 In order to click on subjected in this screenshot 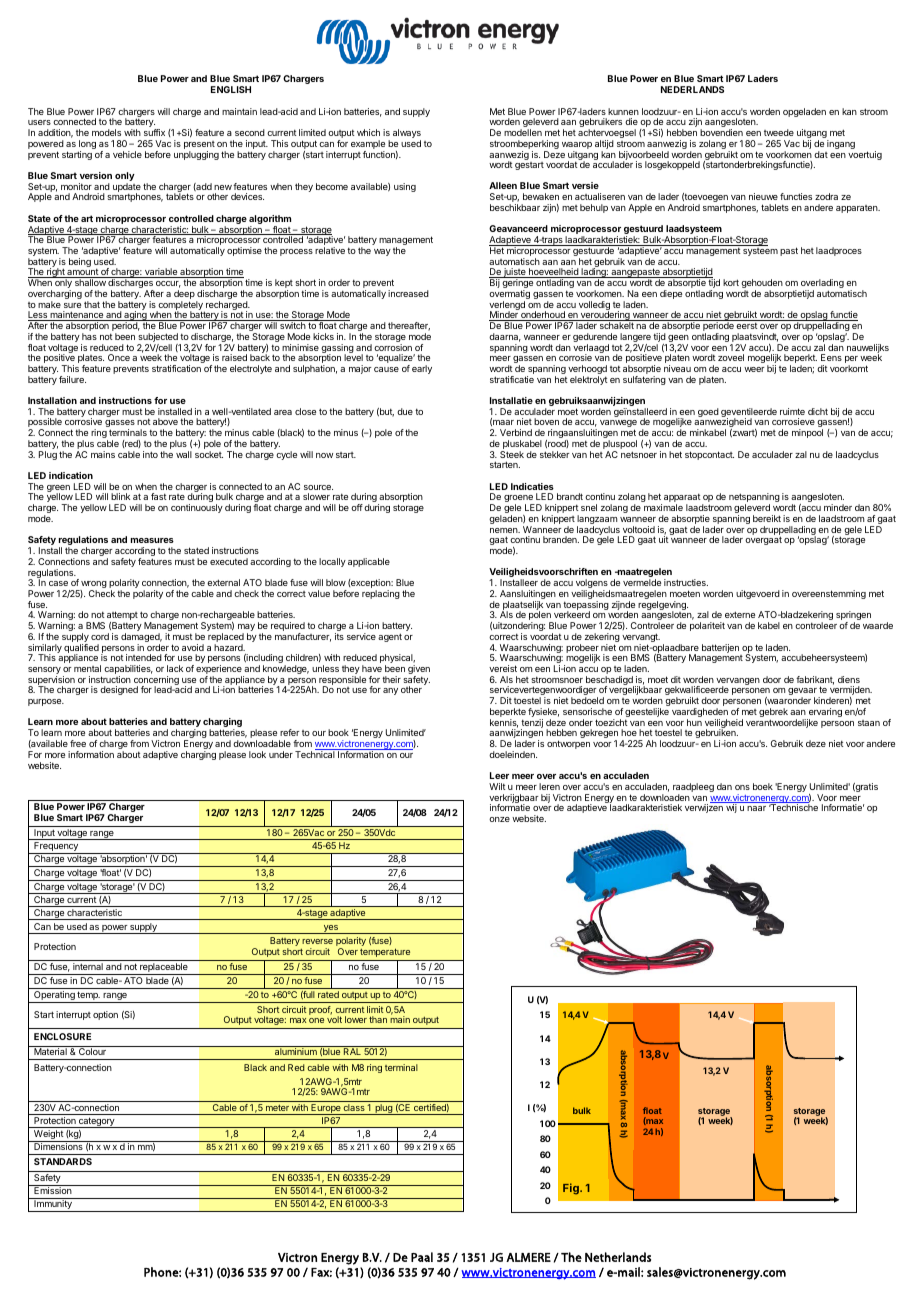, I will do `click(159, 339)`.
